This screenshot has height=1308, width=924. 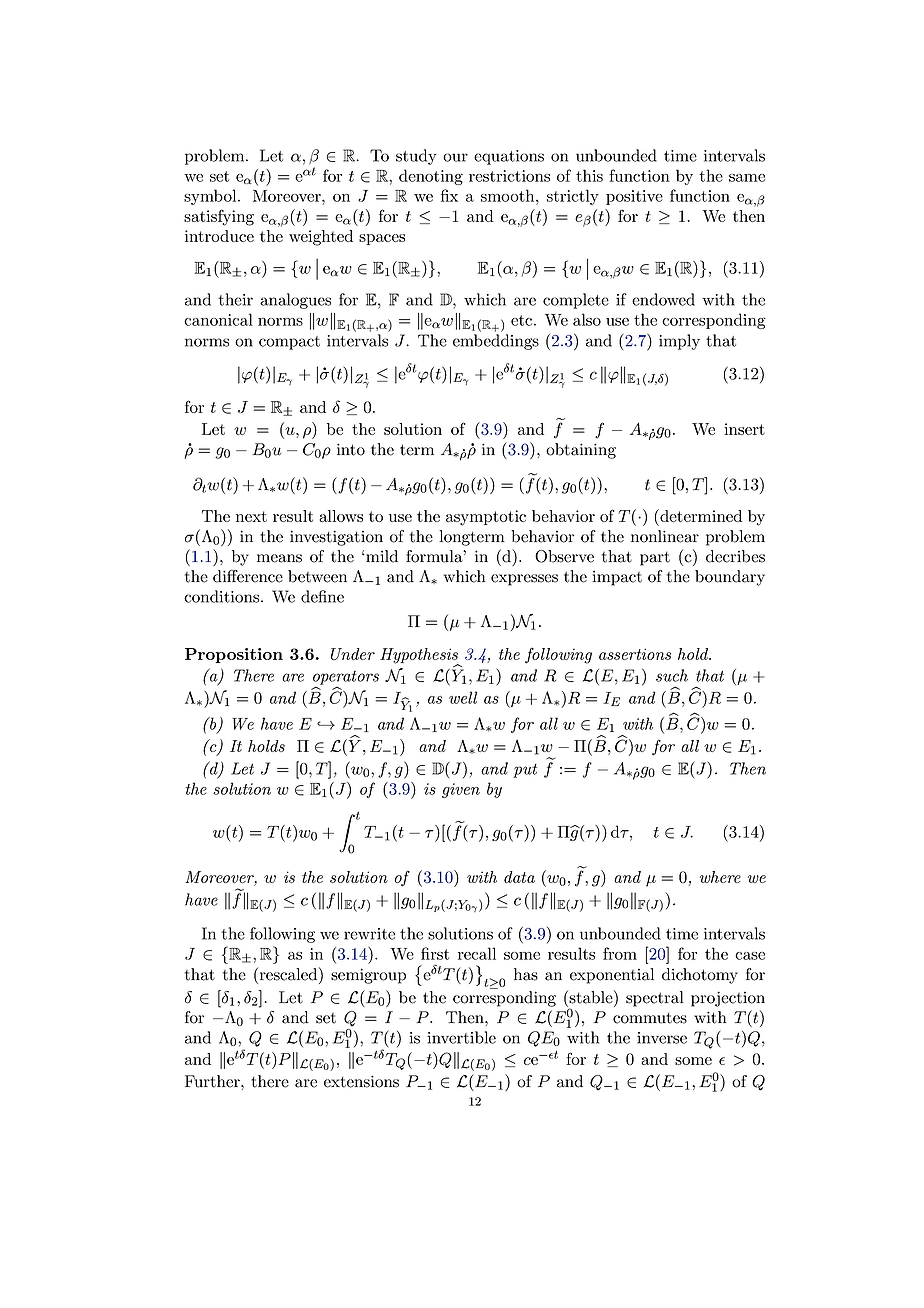 I want to click on inverse, so click(x=662, y=1038).
